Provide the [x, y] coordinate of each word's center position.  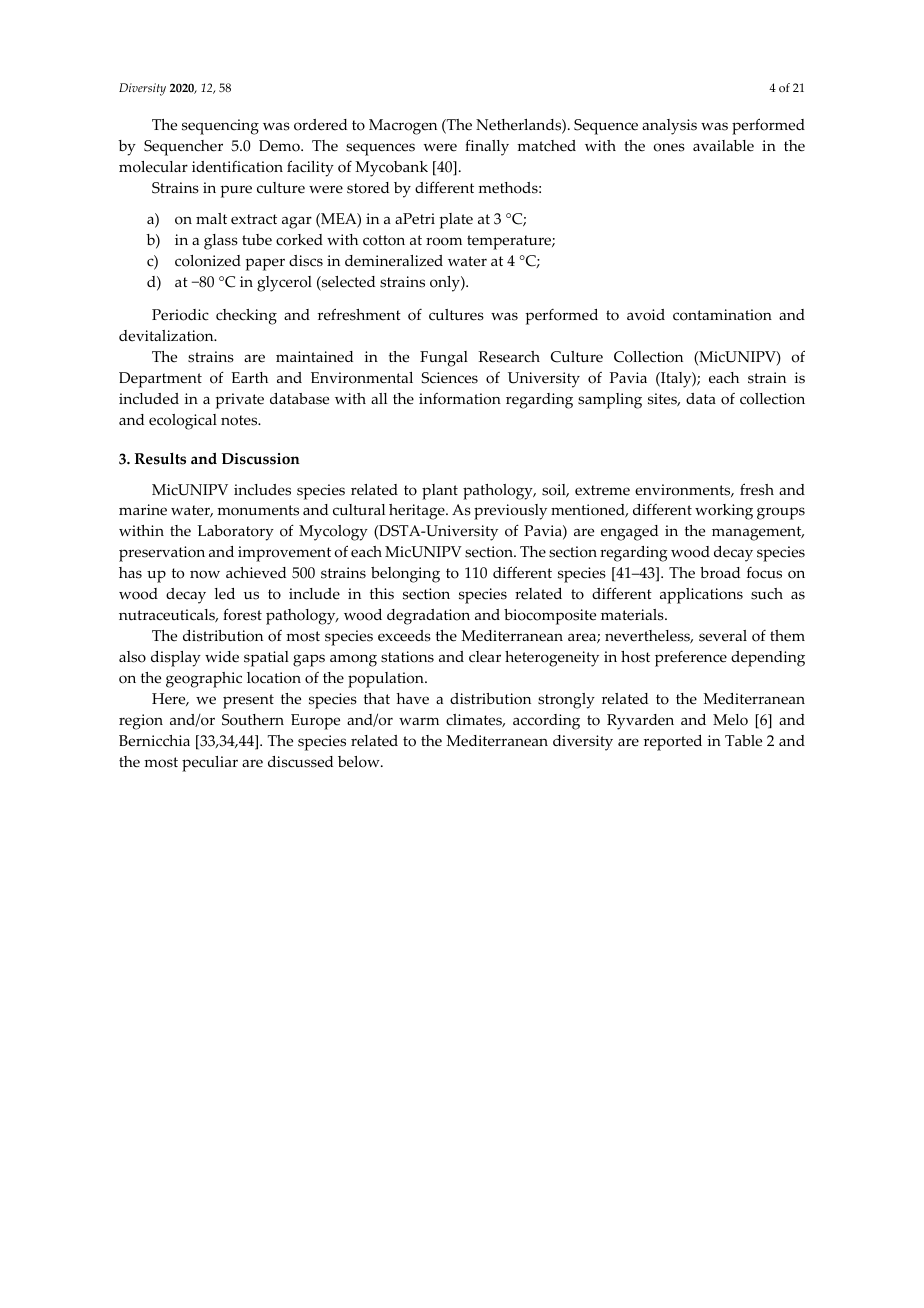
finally [487, 147]
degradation [428, 617]
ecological [183, 422]
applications [701, 596]
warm [419, 721]
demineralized [394, 261]
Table [743, 741]
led [224, 594]
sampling [610, 401]
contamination [722, 315]
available [723, 146]
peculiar [210, 764]
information [460, 399]
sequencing [220, 127]
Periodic [180, 315]
